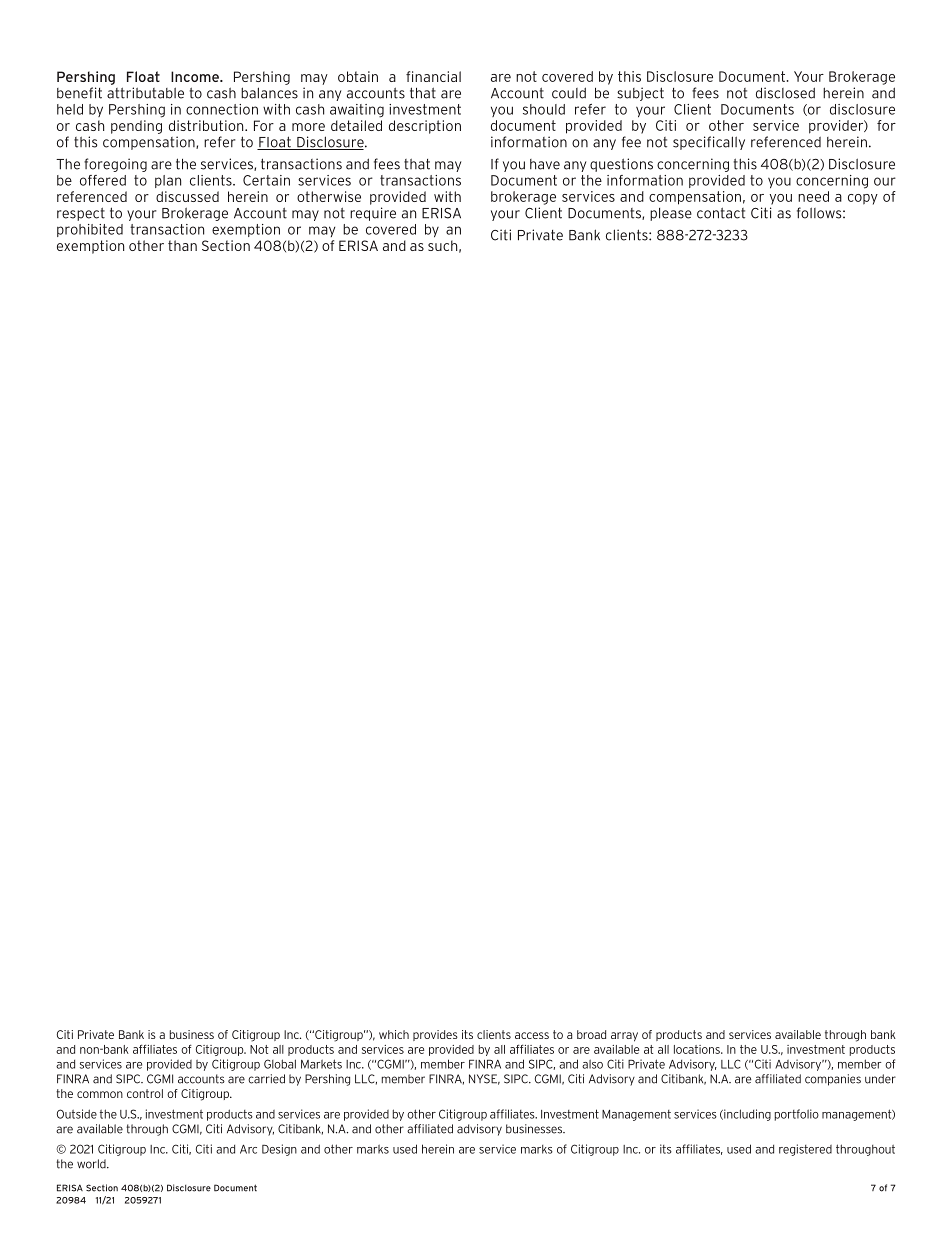 The height and width of the image is (1233, 952). Describe the element at coordinates (425, 127) in the image. I see `description` at that location.
